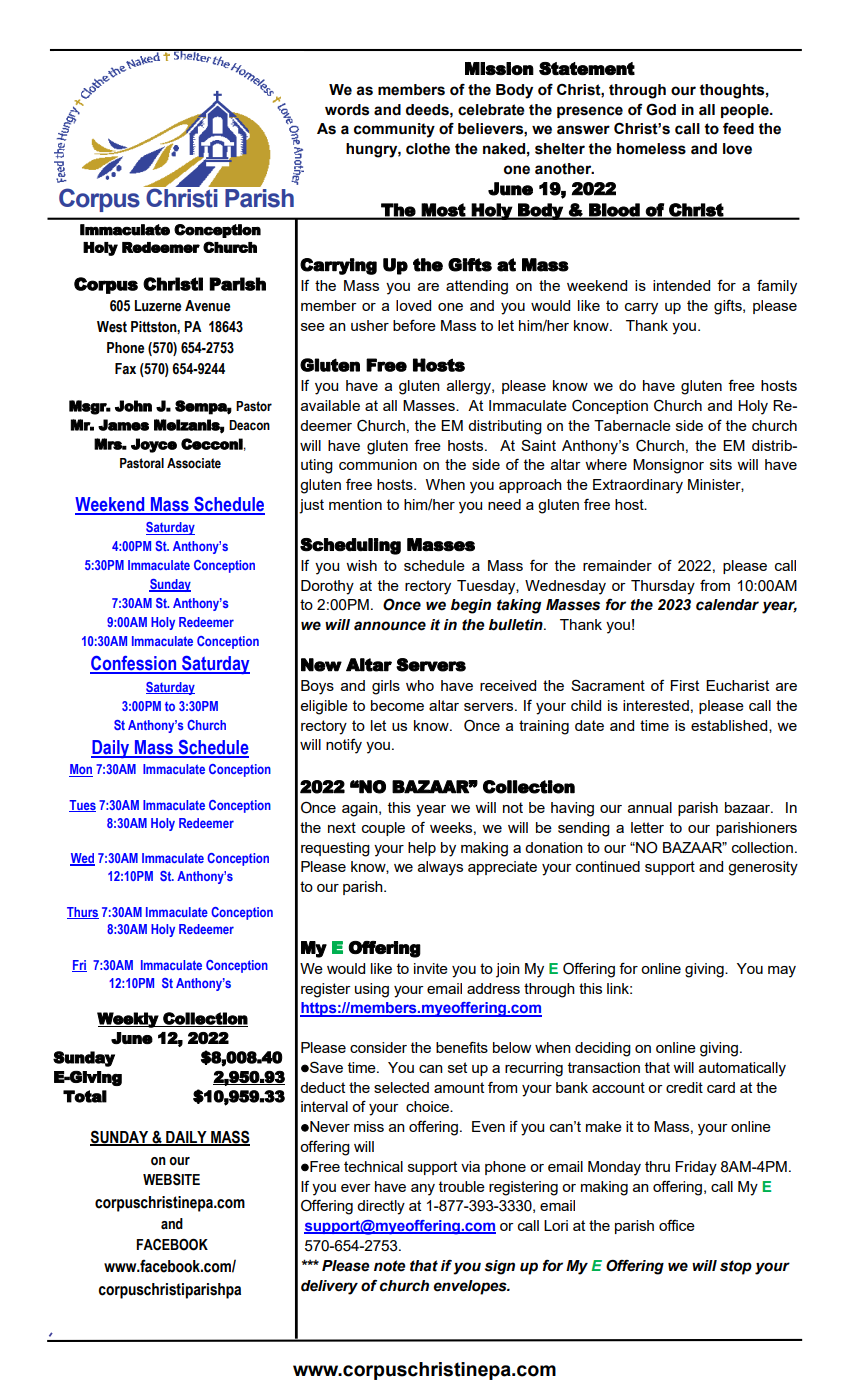  I want to click on Confession, so click(134, 664).
